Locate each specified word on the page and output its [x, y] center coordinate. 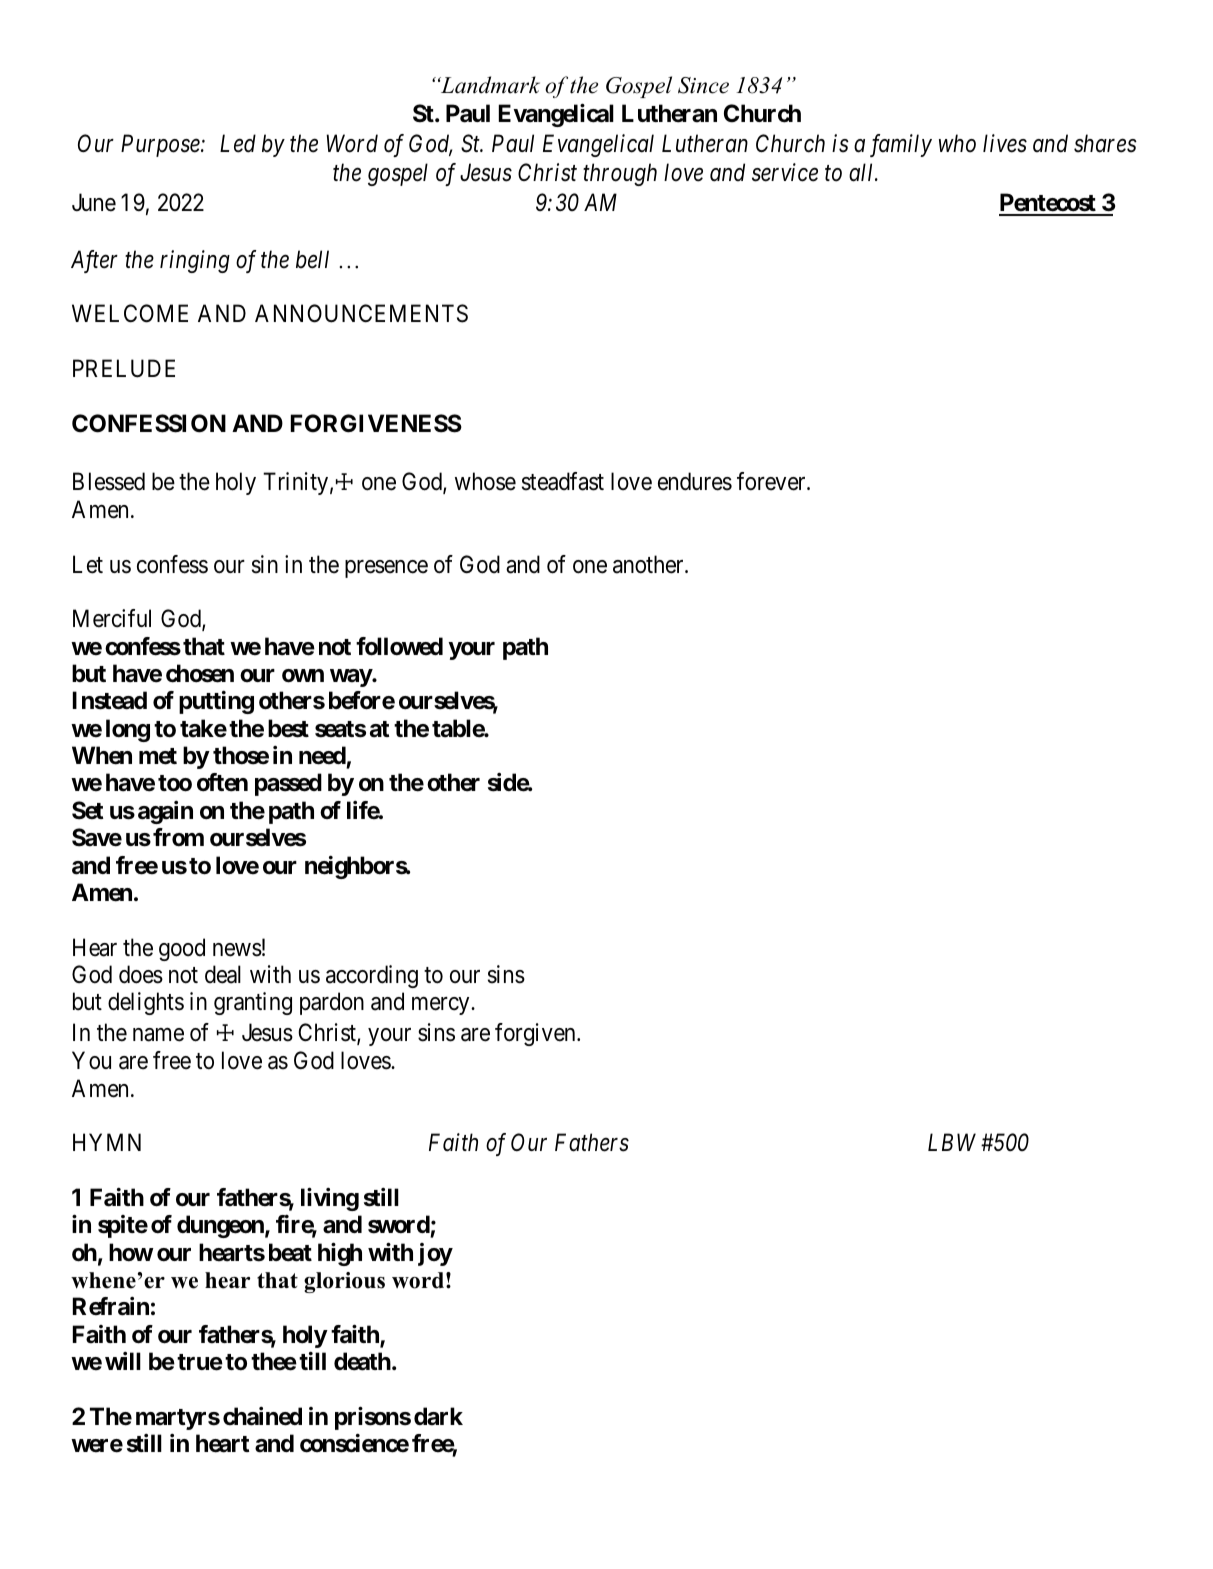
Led [238, 143]
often [222, 782]
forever [772, 481]
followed [399, 646]
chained [262, 1416]
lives [1005, 143]
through [620, 174]
